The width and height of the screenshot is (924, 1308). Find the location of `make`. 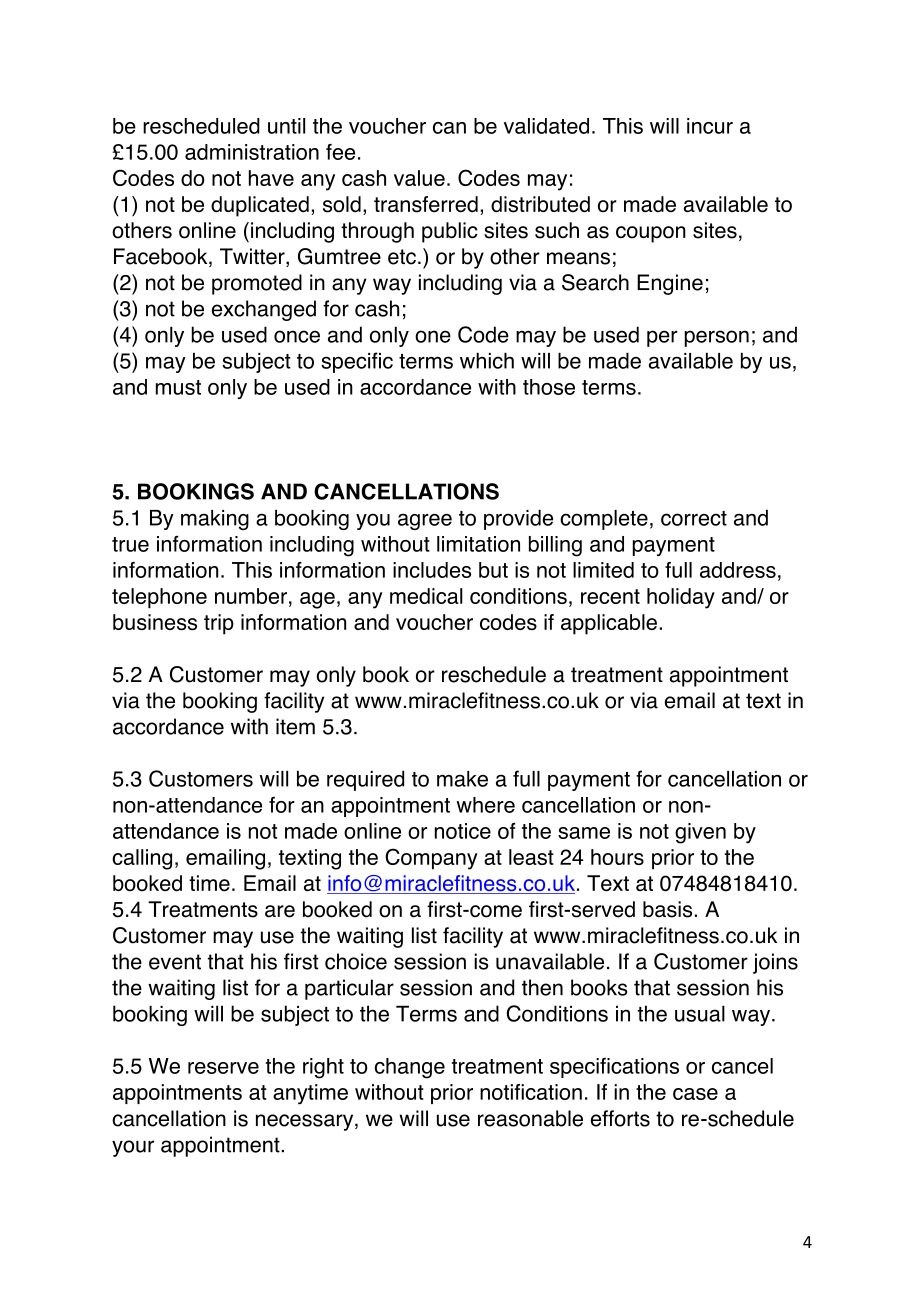

make is located at coordinates (462, 779).
